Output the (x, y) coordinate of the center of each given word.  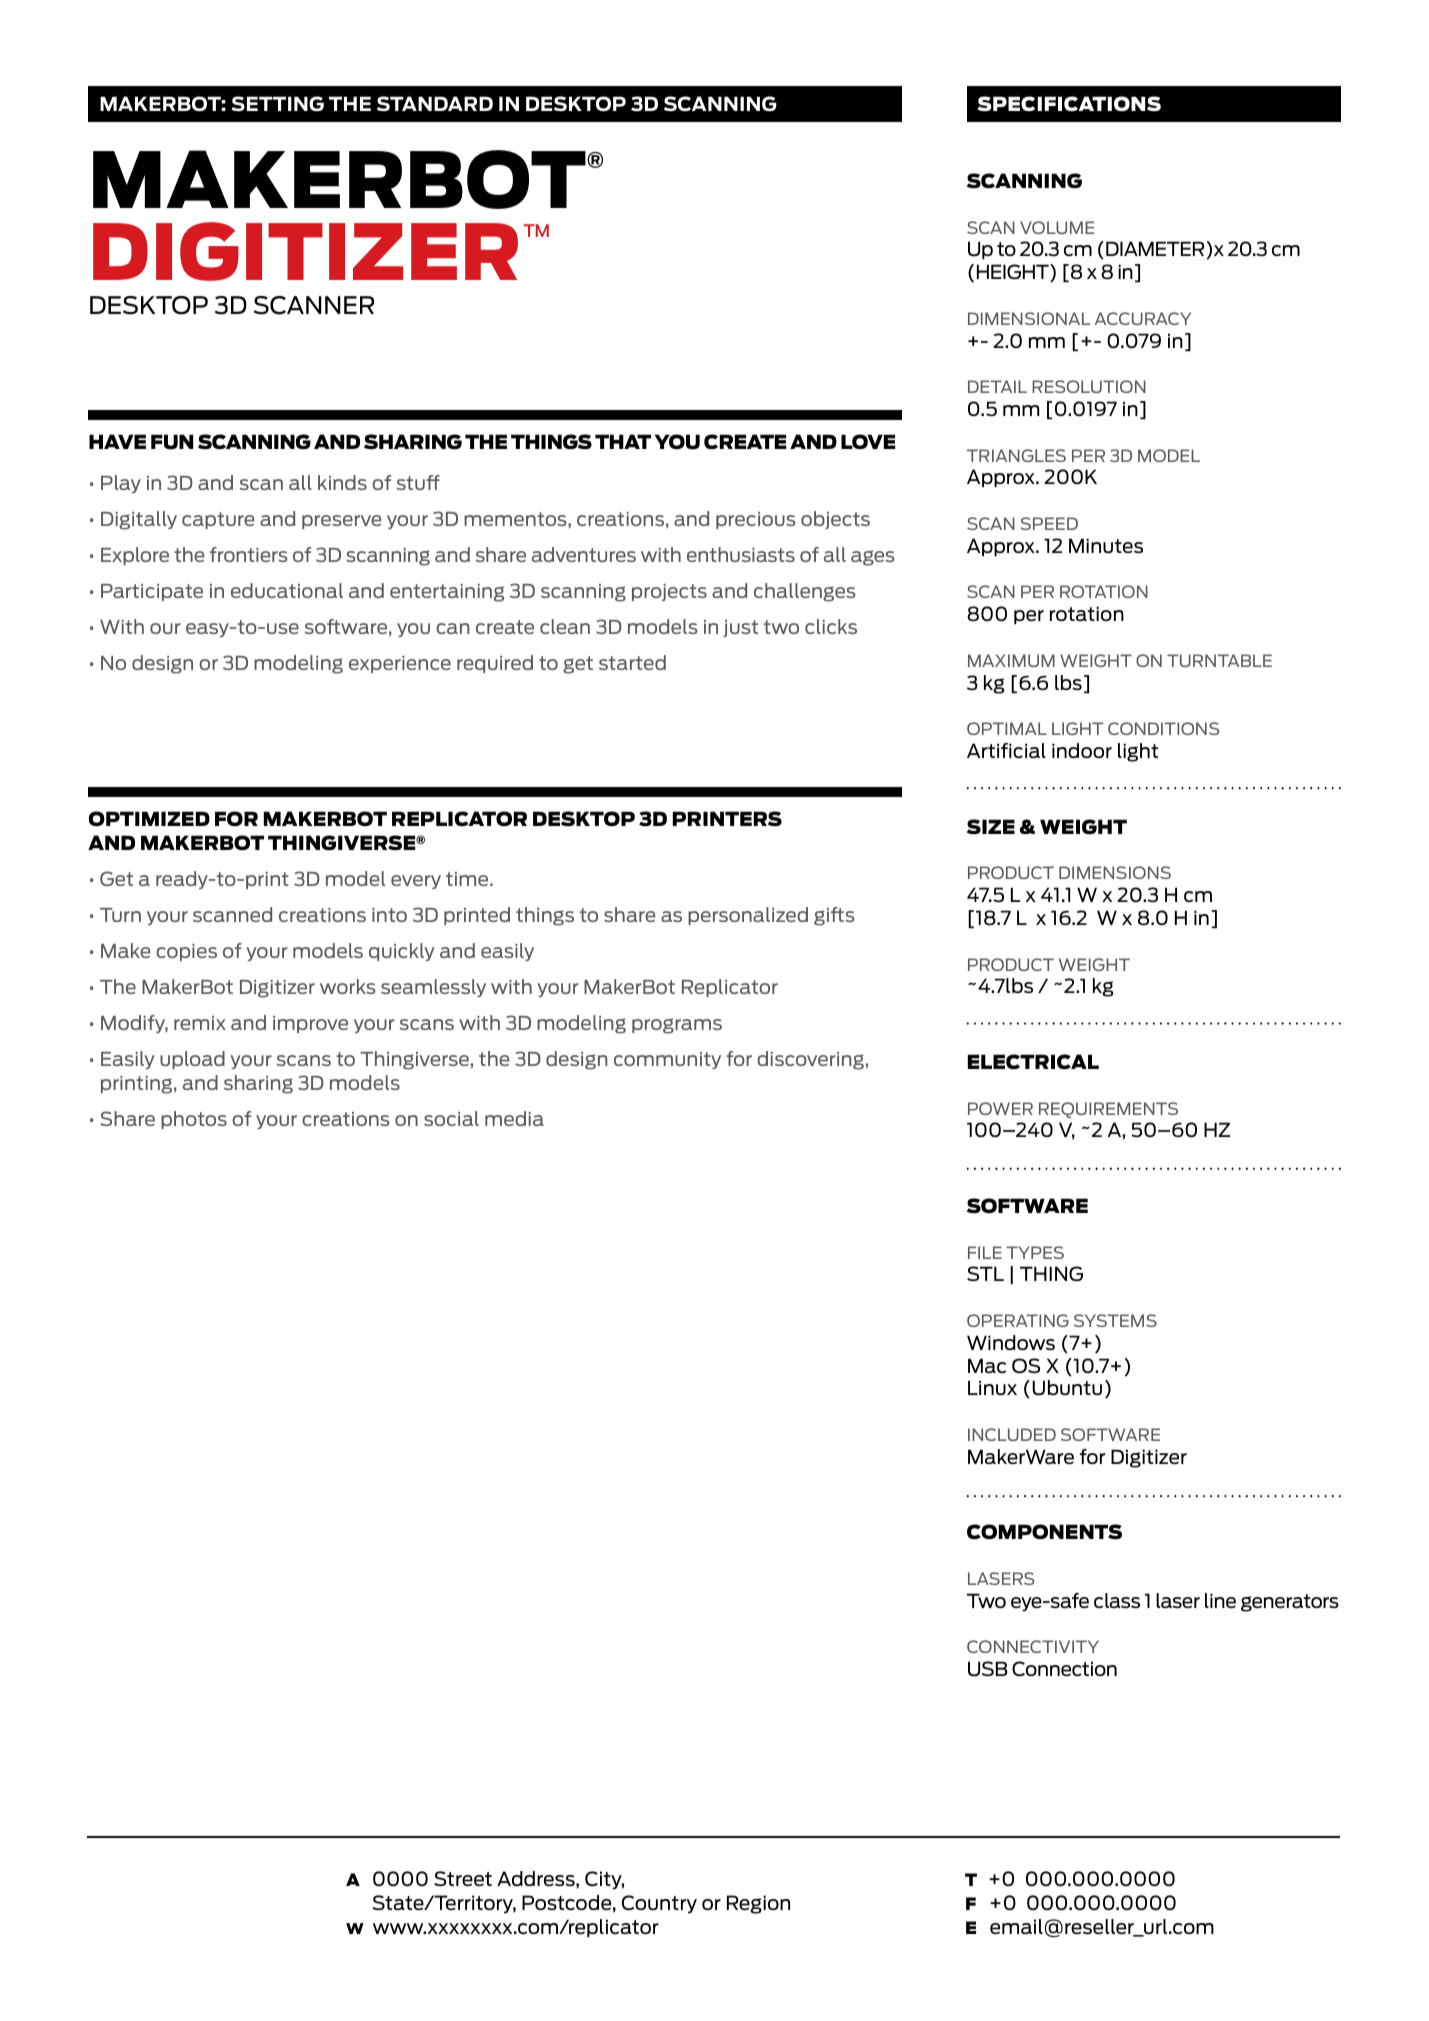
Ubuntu (1067, 1388)
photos (194, 1120)
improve (310, 1024)
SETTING (277, 103)
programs (677, 1026)
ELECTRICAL (1033, 1061)
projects (669, 592)
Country (659, 1904)
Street (463, 1878)
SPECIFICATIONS (1069, 104)
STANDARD (435, 103)
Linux (992, 1387)
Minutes (1106, 545)
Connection (1064, 1668)
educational (287, 590)
